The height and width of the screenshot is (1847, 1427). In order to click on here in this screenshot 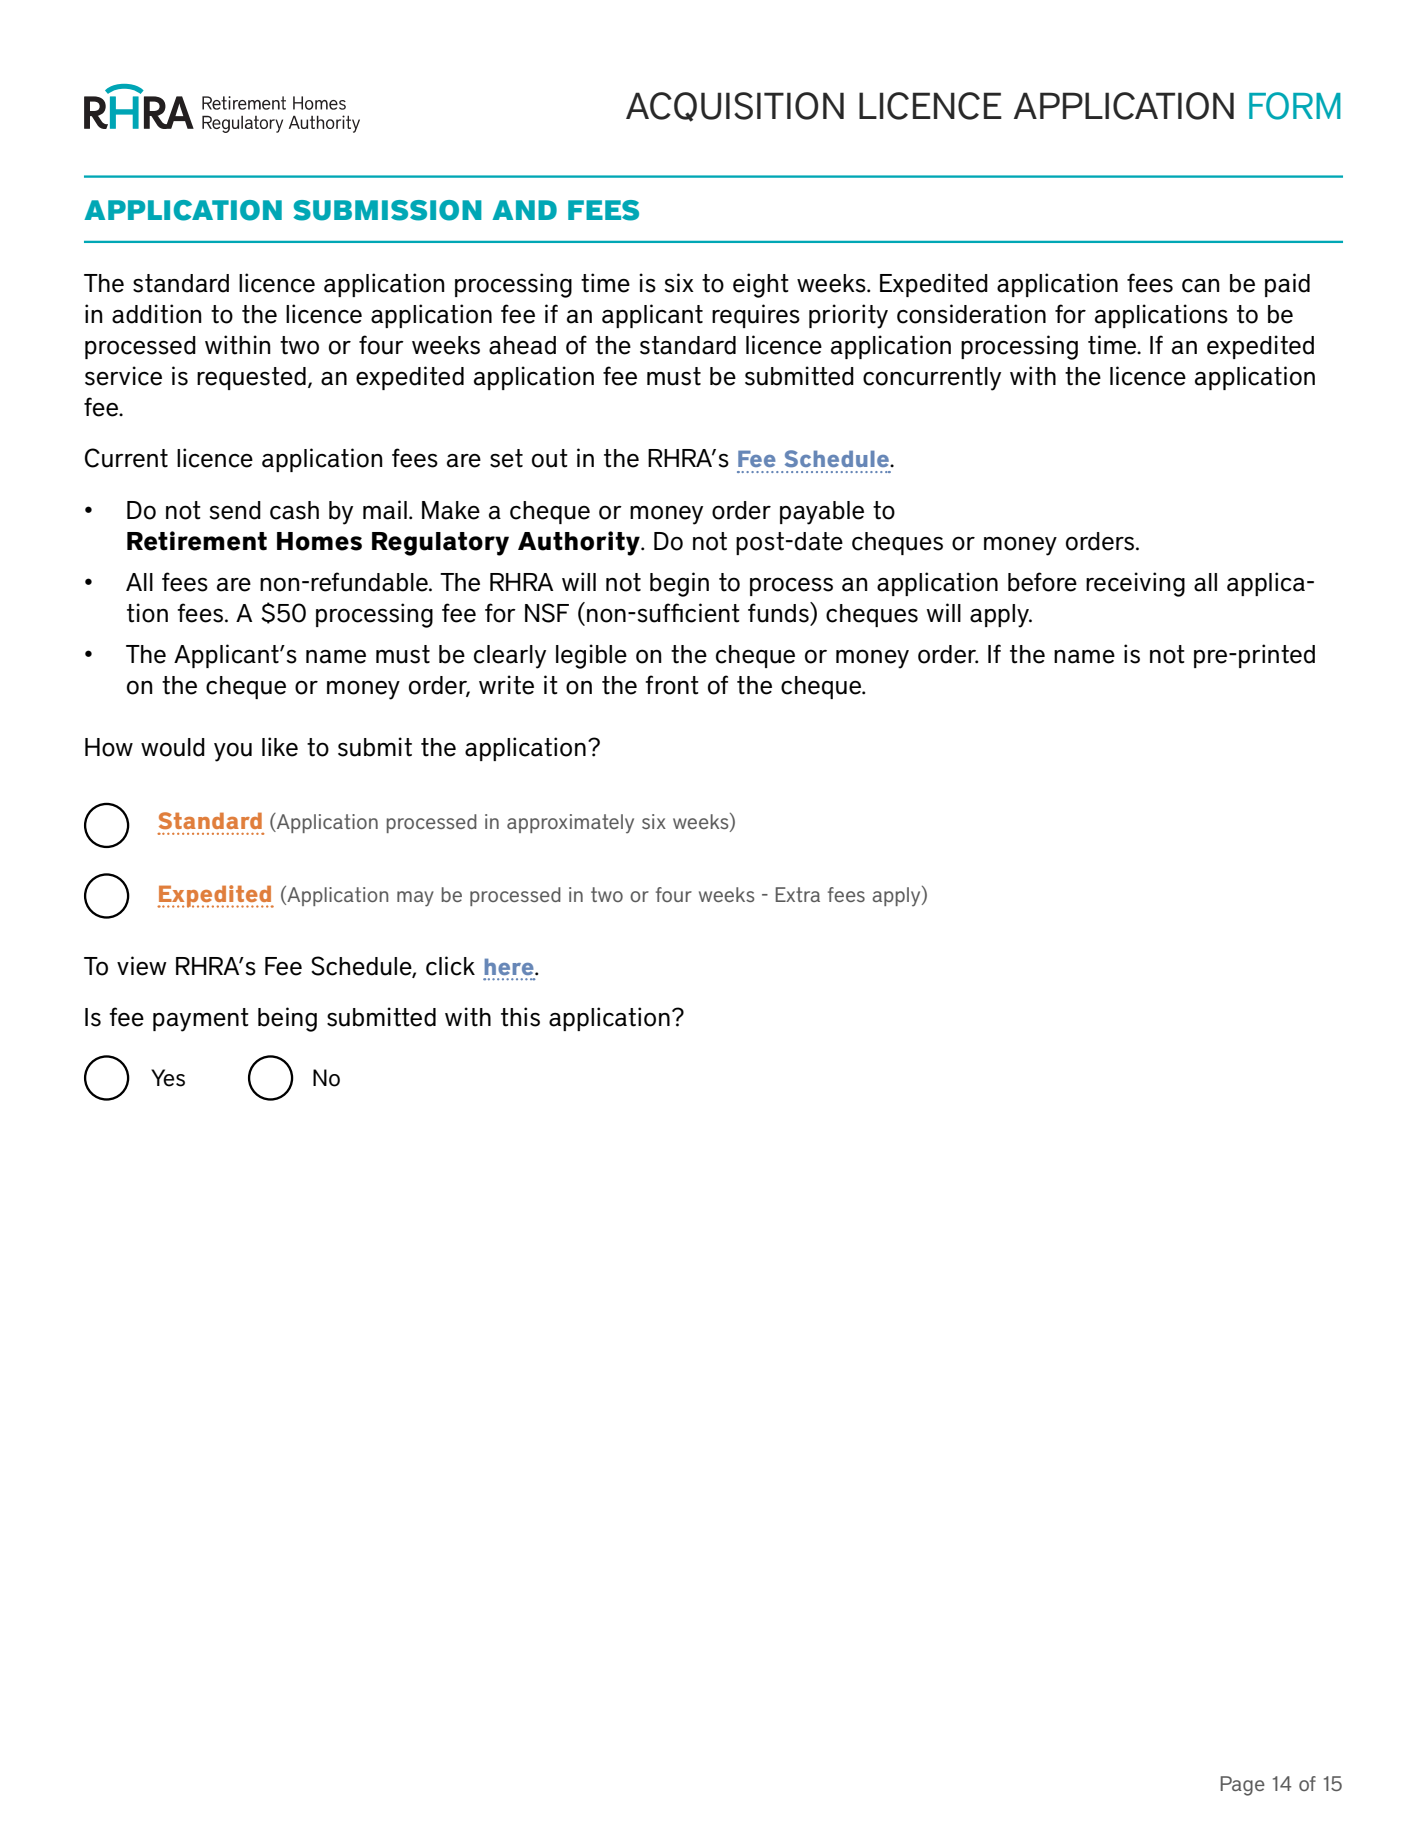, I will do `click(510, 966)`.
